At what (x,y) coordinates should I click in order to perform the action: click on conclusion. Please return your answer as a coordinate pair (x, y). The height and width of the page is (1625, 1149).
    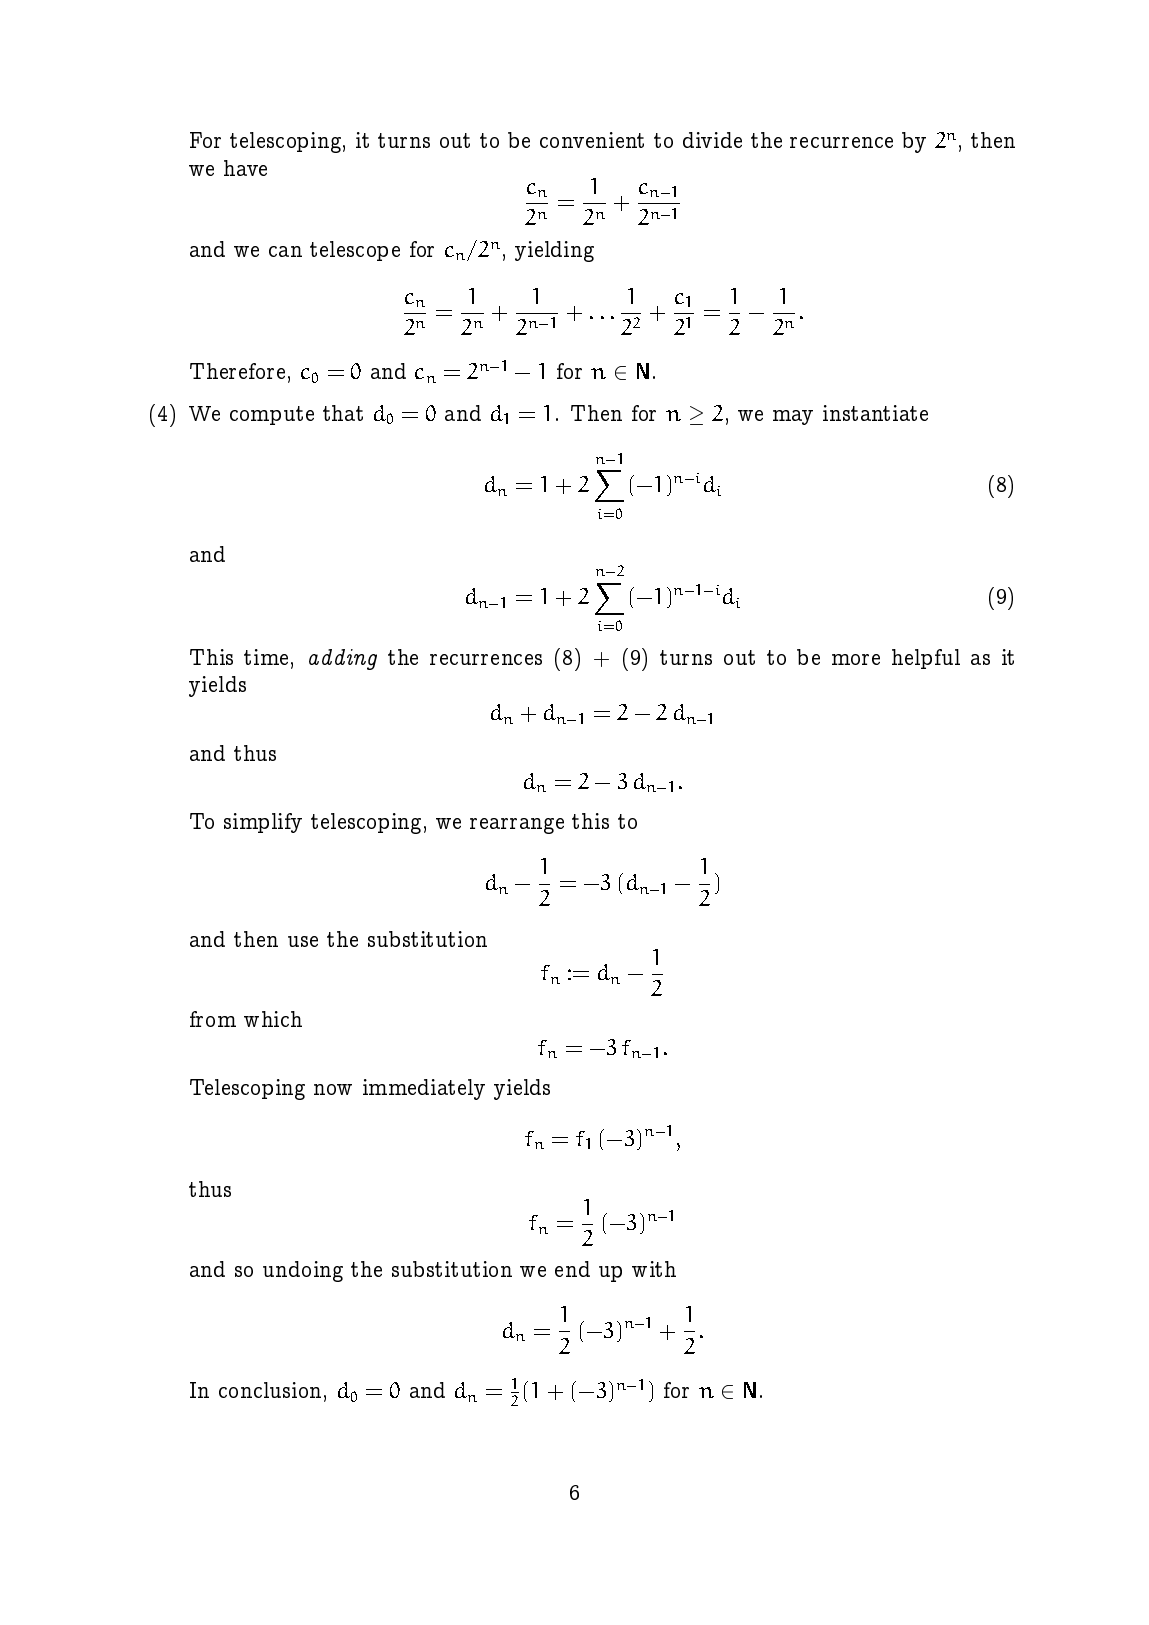
    Looking at the image, I should click on (270, 1390).
